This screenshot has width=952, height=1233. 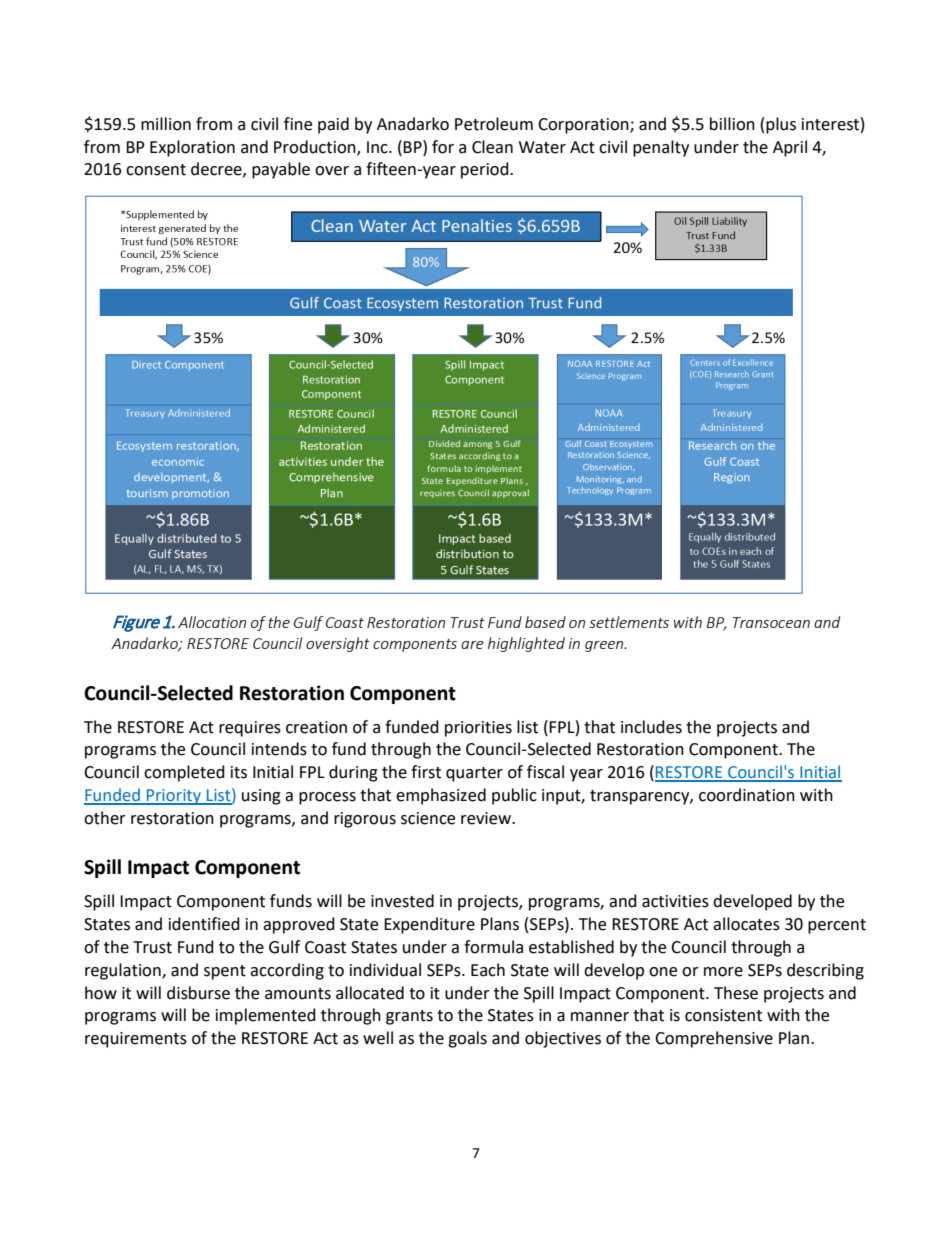 What do you see at coordinates (790, 148) in the screenshot?
I see `April` at bounding box center [790, 148].
